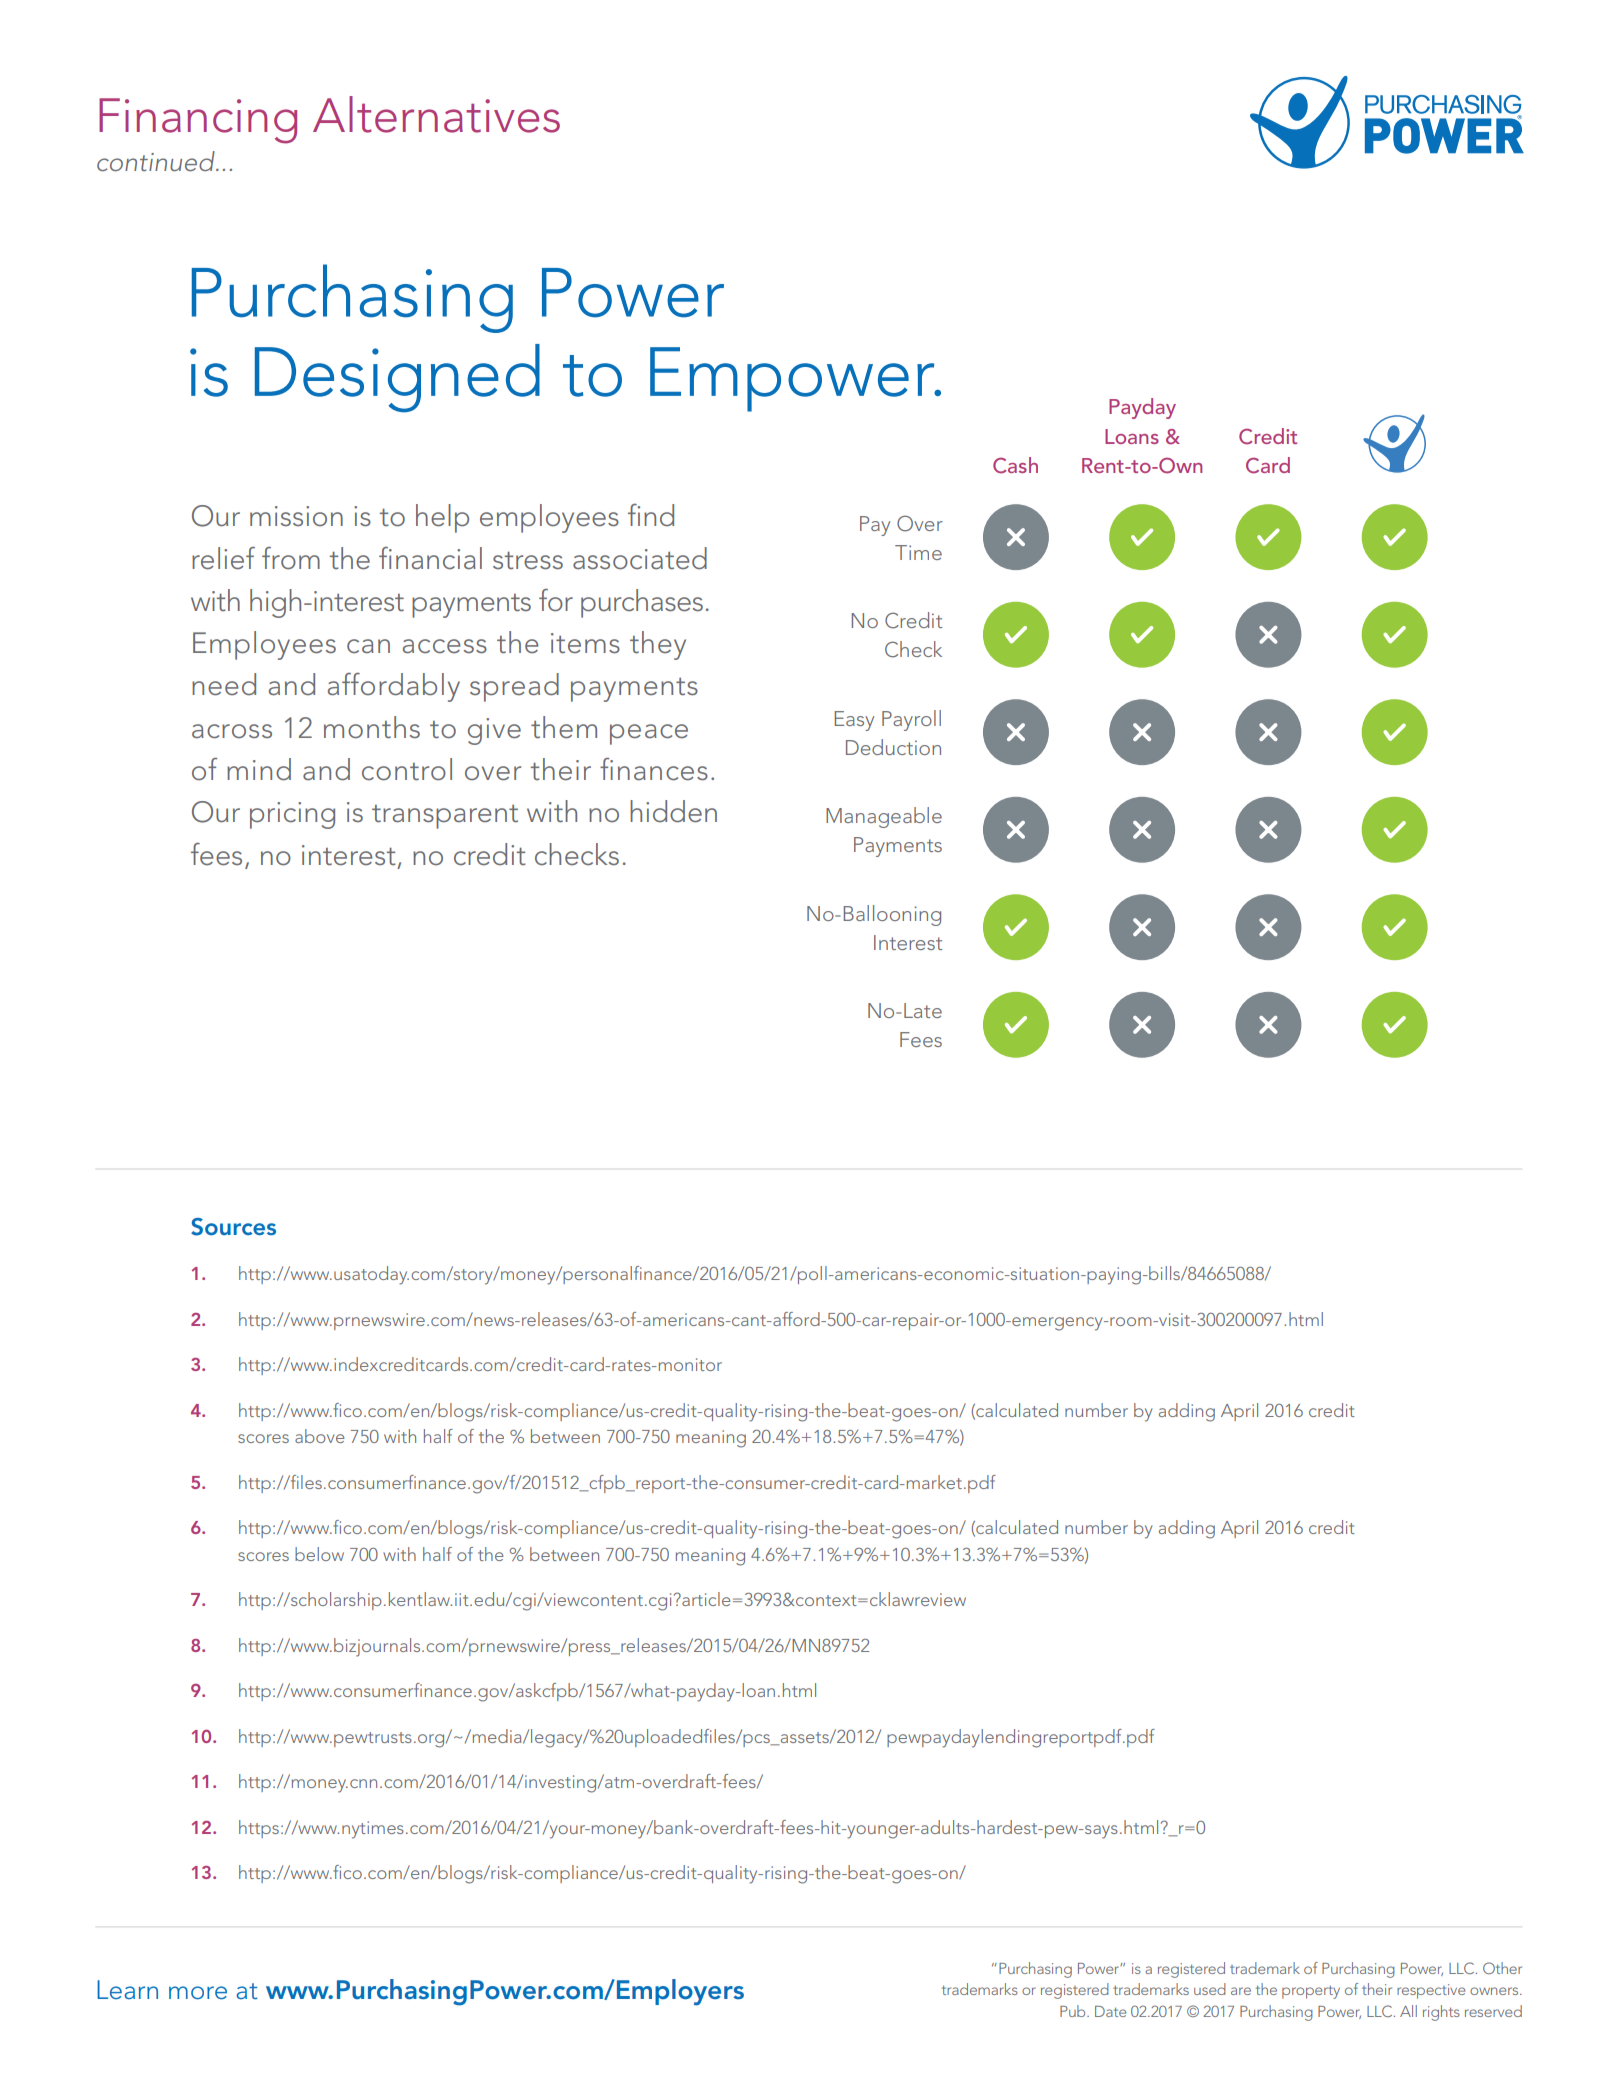 The width and height of the document is (1618, 2094). I want to click on Cash, so click(1015, 465).
